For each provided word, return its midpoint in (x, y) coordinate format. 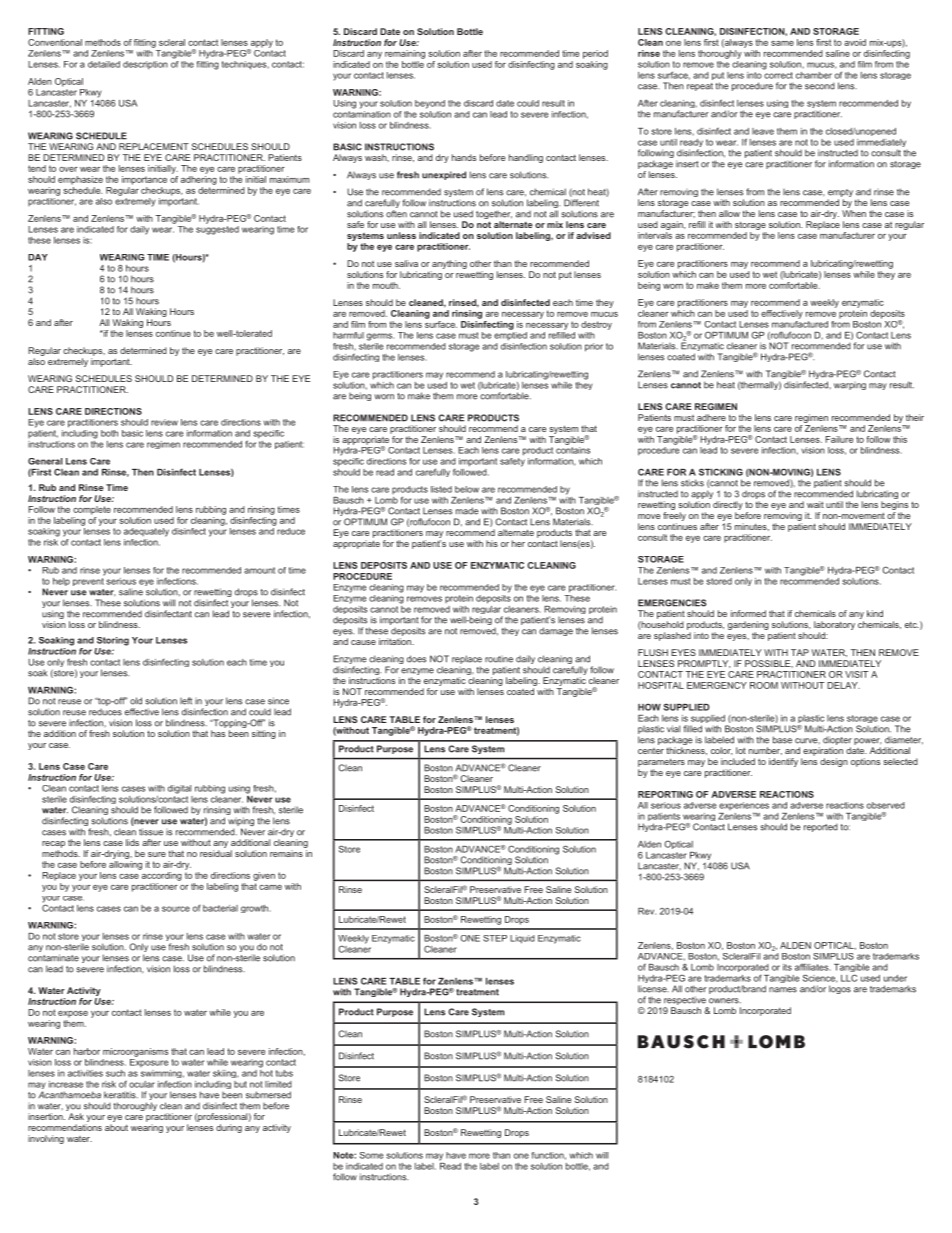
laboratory (834, 625)
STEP (495, 938)
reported (821, 827)
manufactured (800, 323)
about (116, 1127)
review (164, 422)
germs (380, 337)
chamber (814, 75)
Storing (113, 641)
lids (132, 842)
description (145, 65)
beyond (430, 104)
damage (556, 631)
